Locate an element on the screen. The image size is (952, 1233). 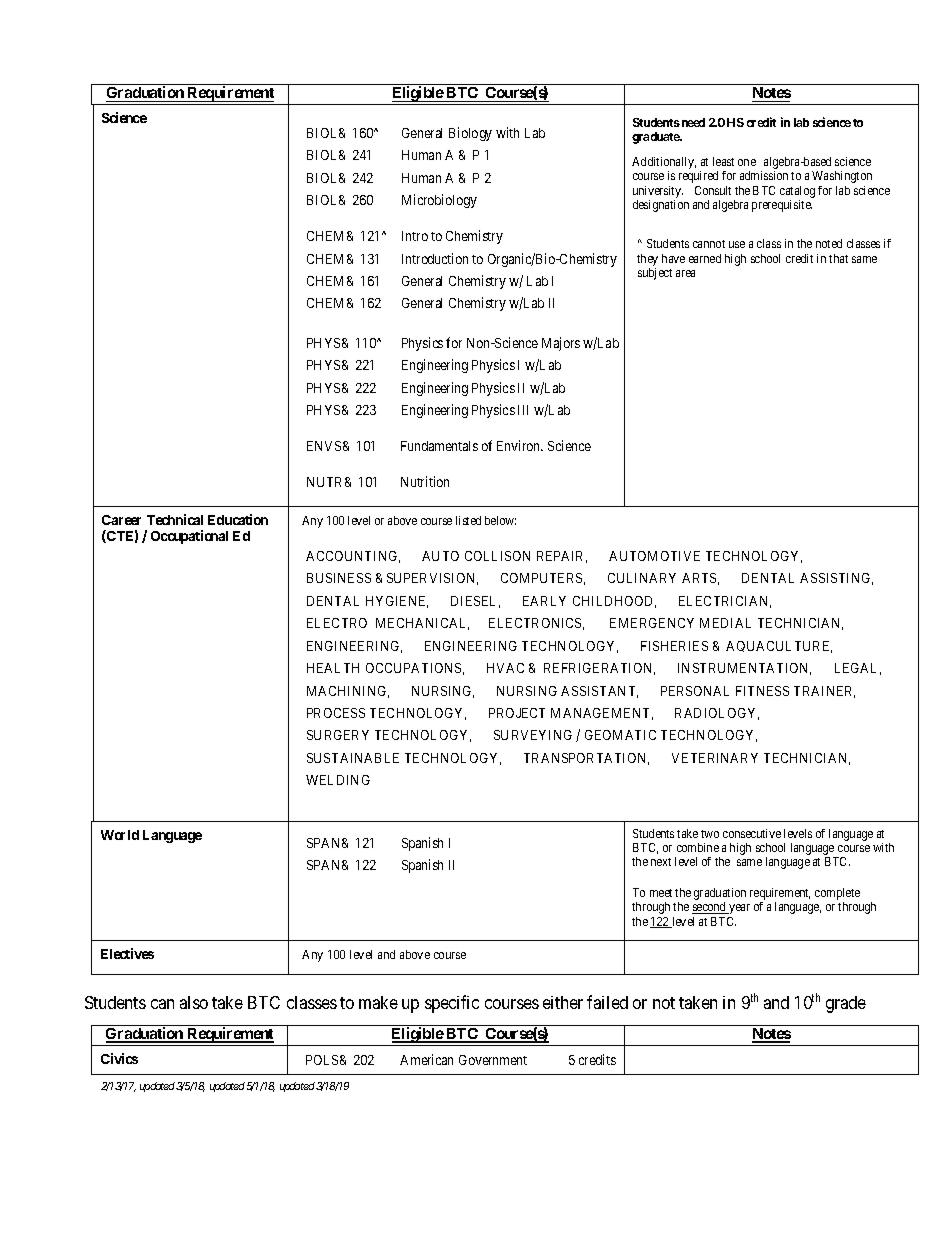
also is located at coordinates (194, 1002).
